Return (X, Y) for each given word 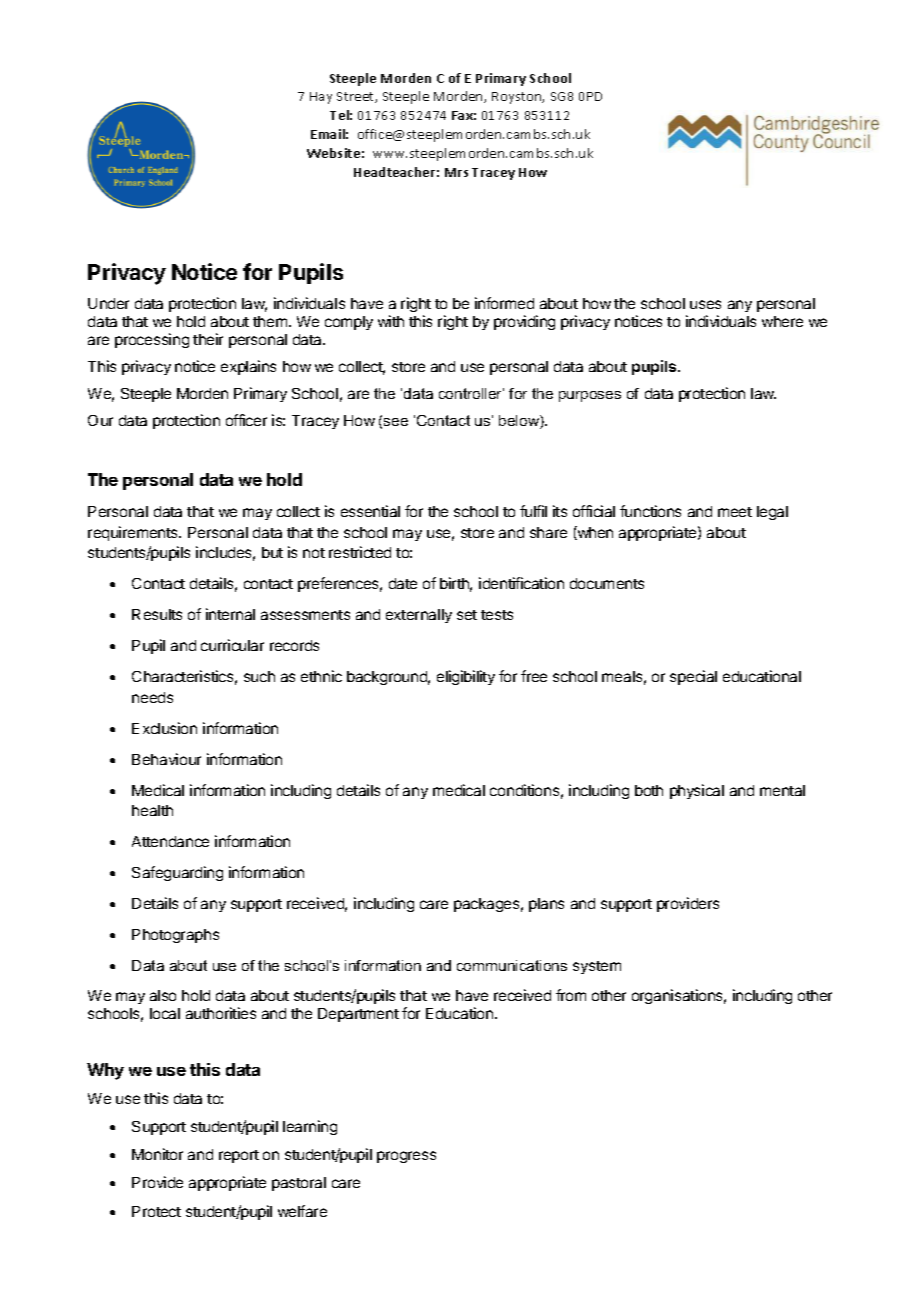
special (693, 677)
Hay (321, 98)
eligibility (466, 677)
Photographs (175, 936)
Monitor (157, 1154)
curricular (232, 645)
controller (471, 393)
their (208, 339)
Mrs (456, 172)
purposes (590, 396)
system (597, 967)
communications (512, 965)
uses (705, 304)
